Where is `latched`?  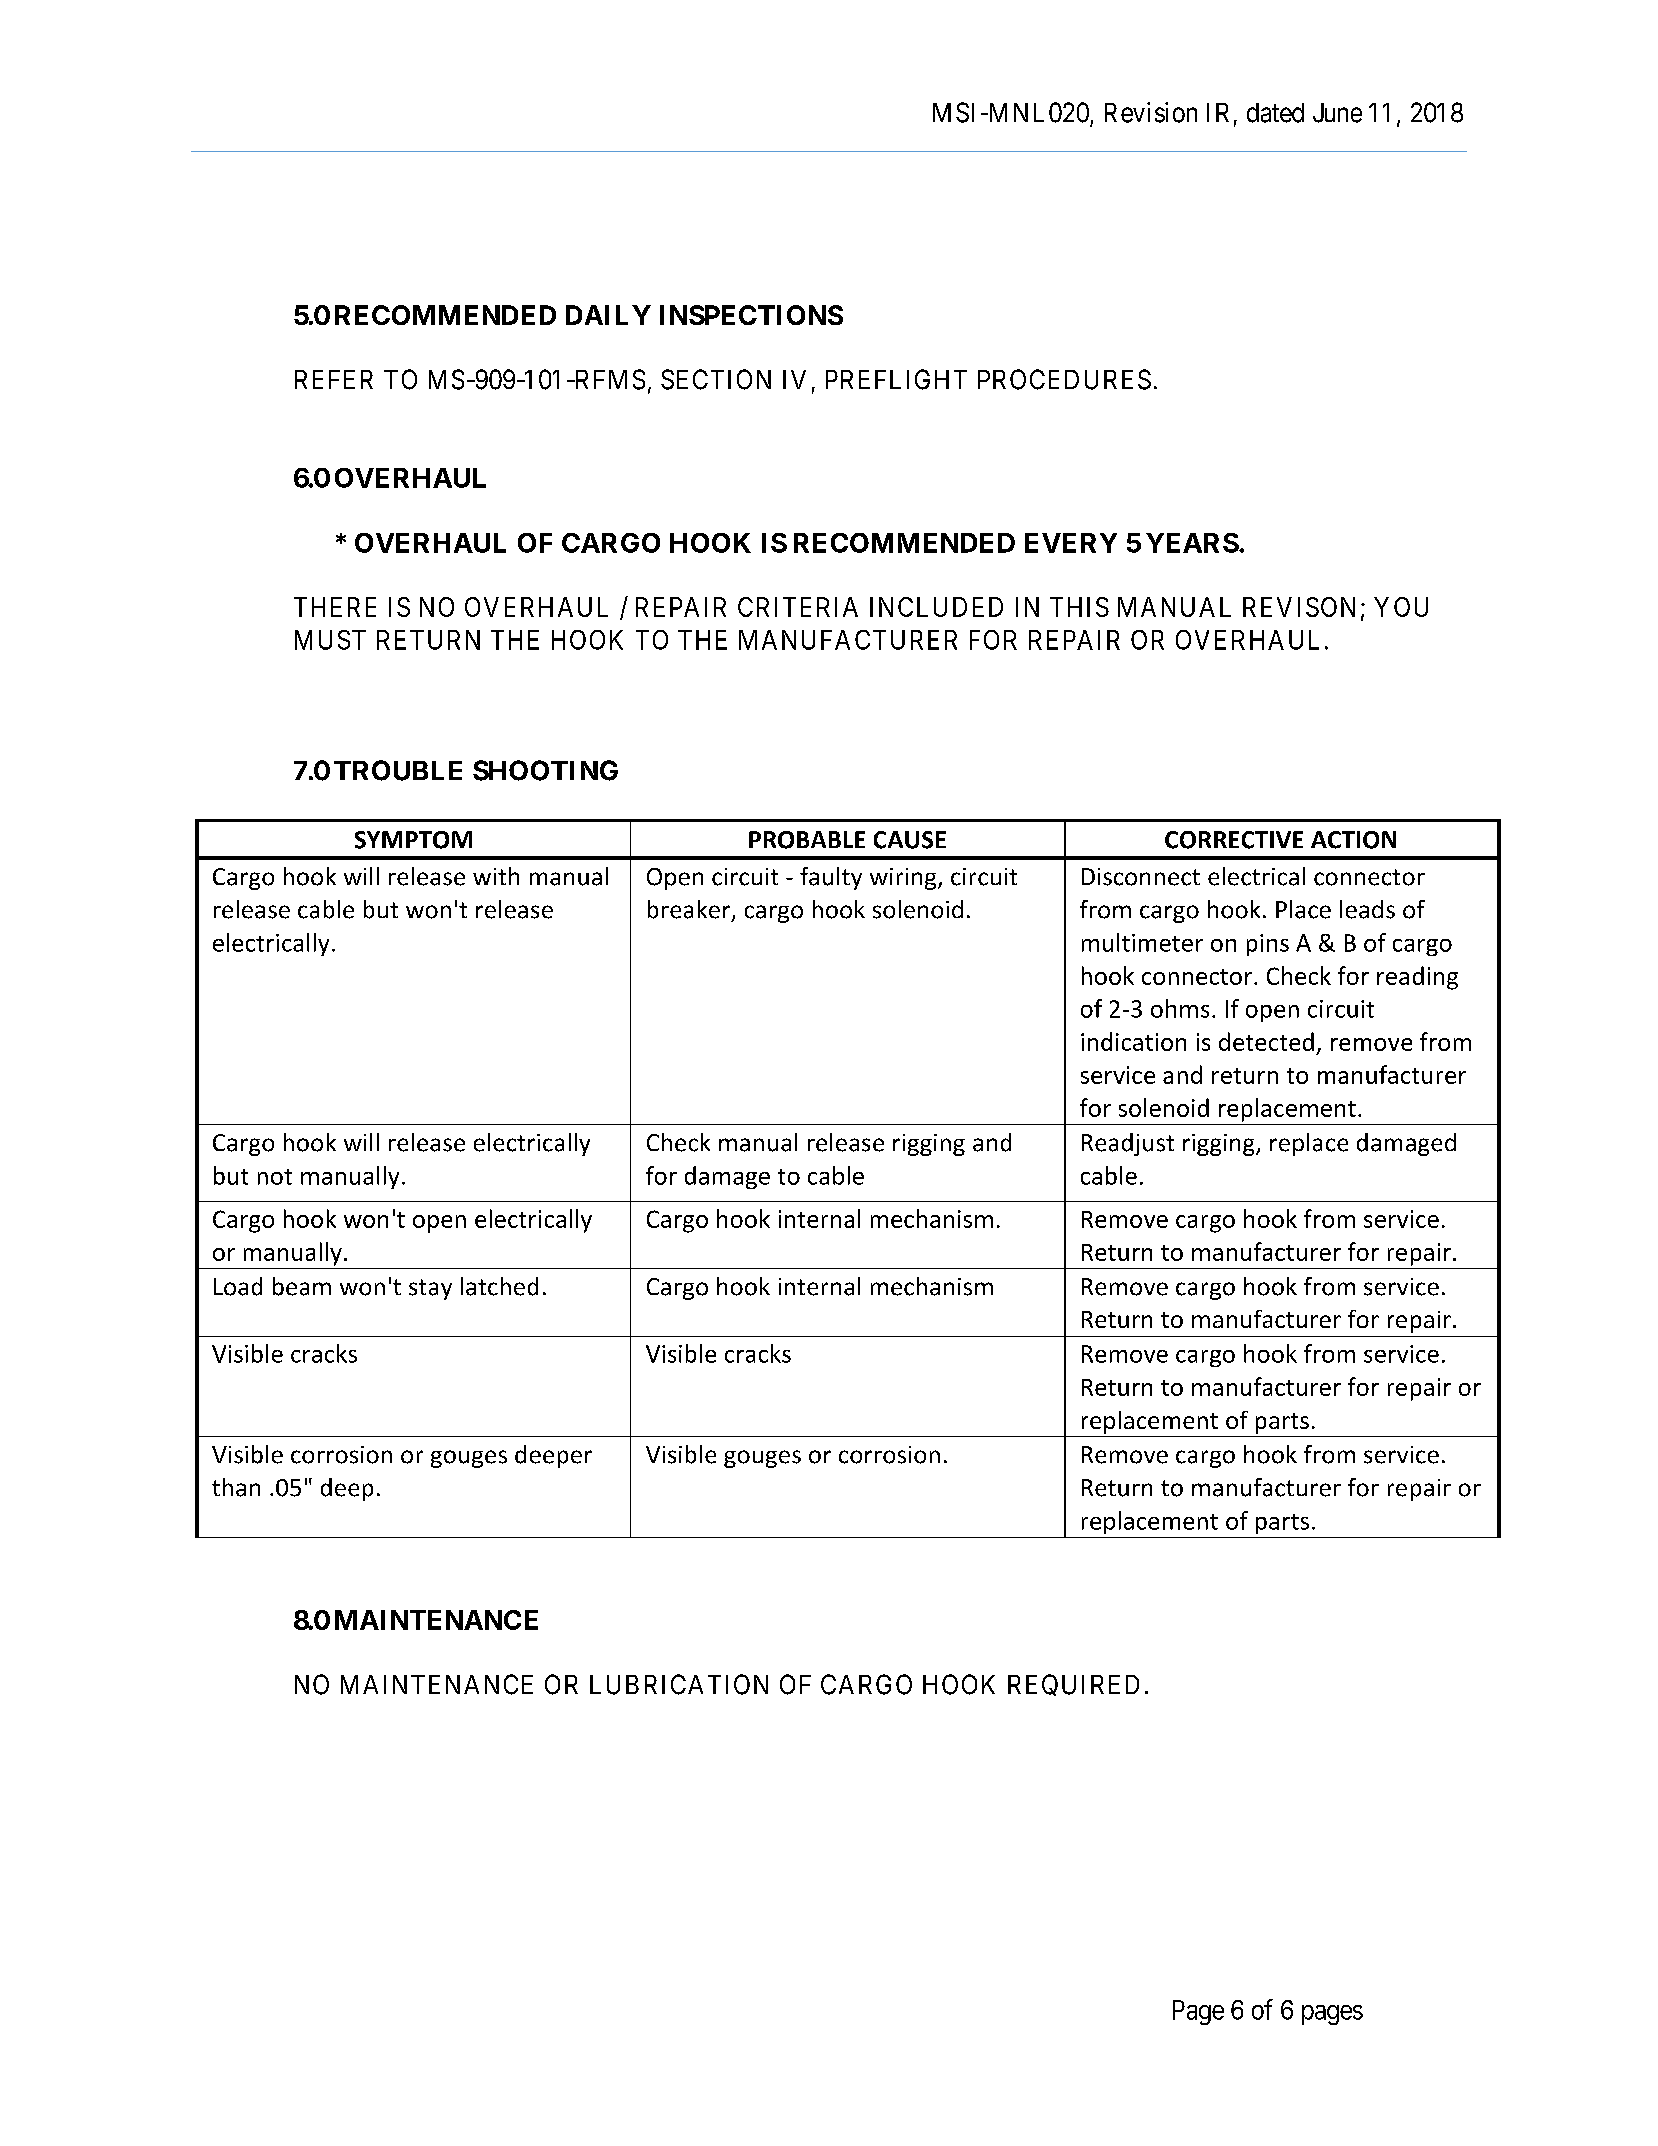 latched is located at coordinates (499, 1286).
